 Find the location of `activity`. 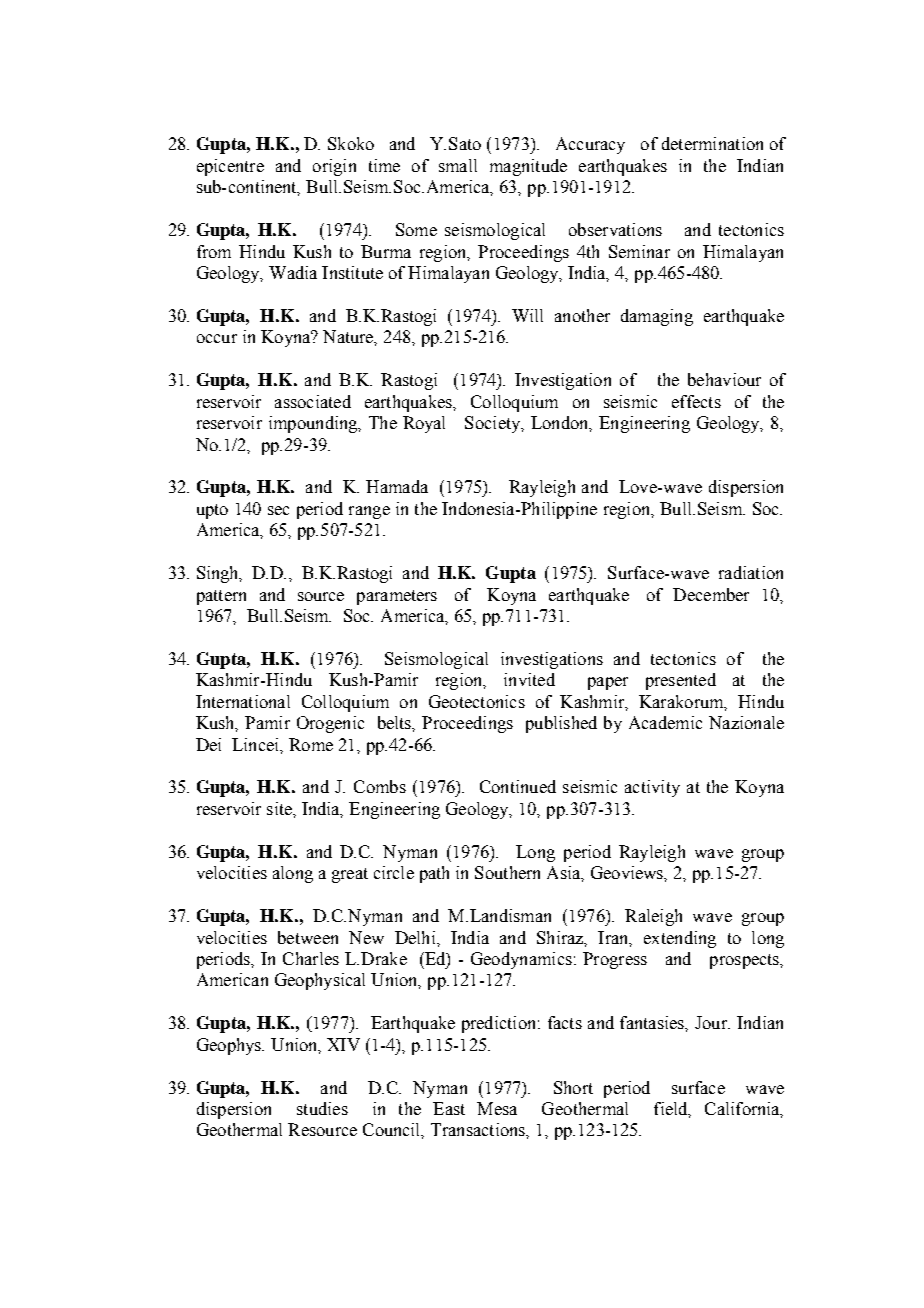

activity is located at coordinates (652, 788).
